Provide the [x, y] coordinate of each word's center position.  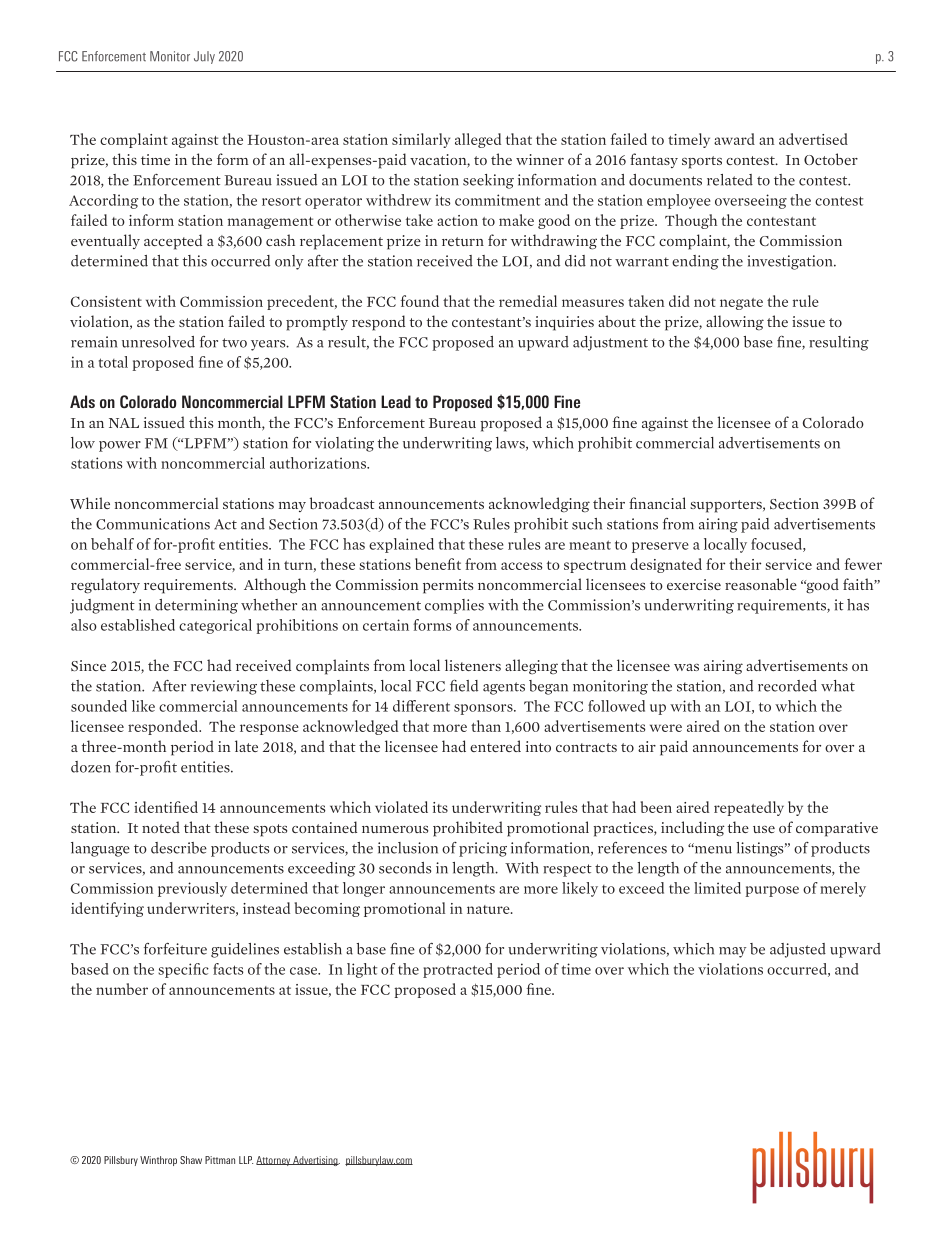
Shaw [191, 1160]
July [204, 57]
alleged [478, 140]
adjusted [798, 950]
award [734, 139]
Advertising [315, 1161]
